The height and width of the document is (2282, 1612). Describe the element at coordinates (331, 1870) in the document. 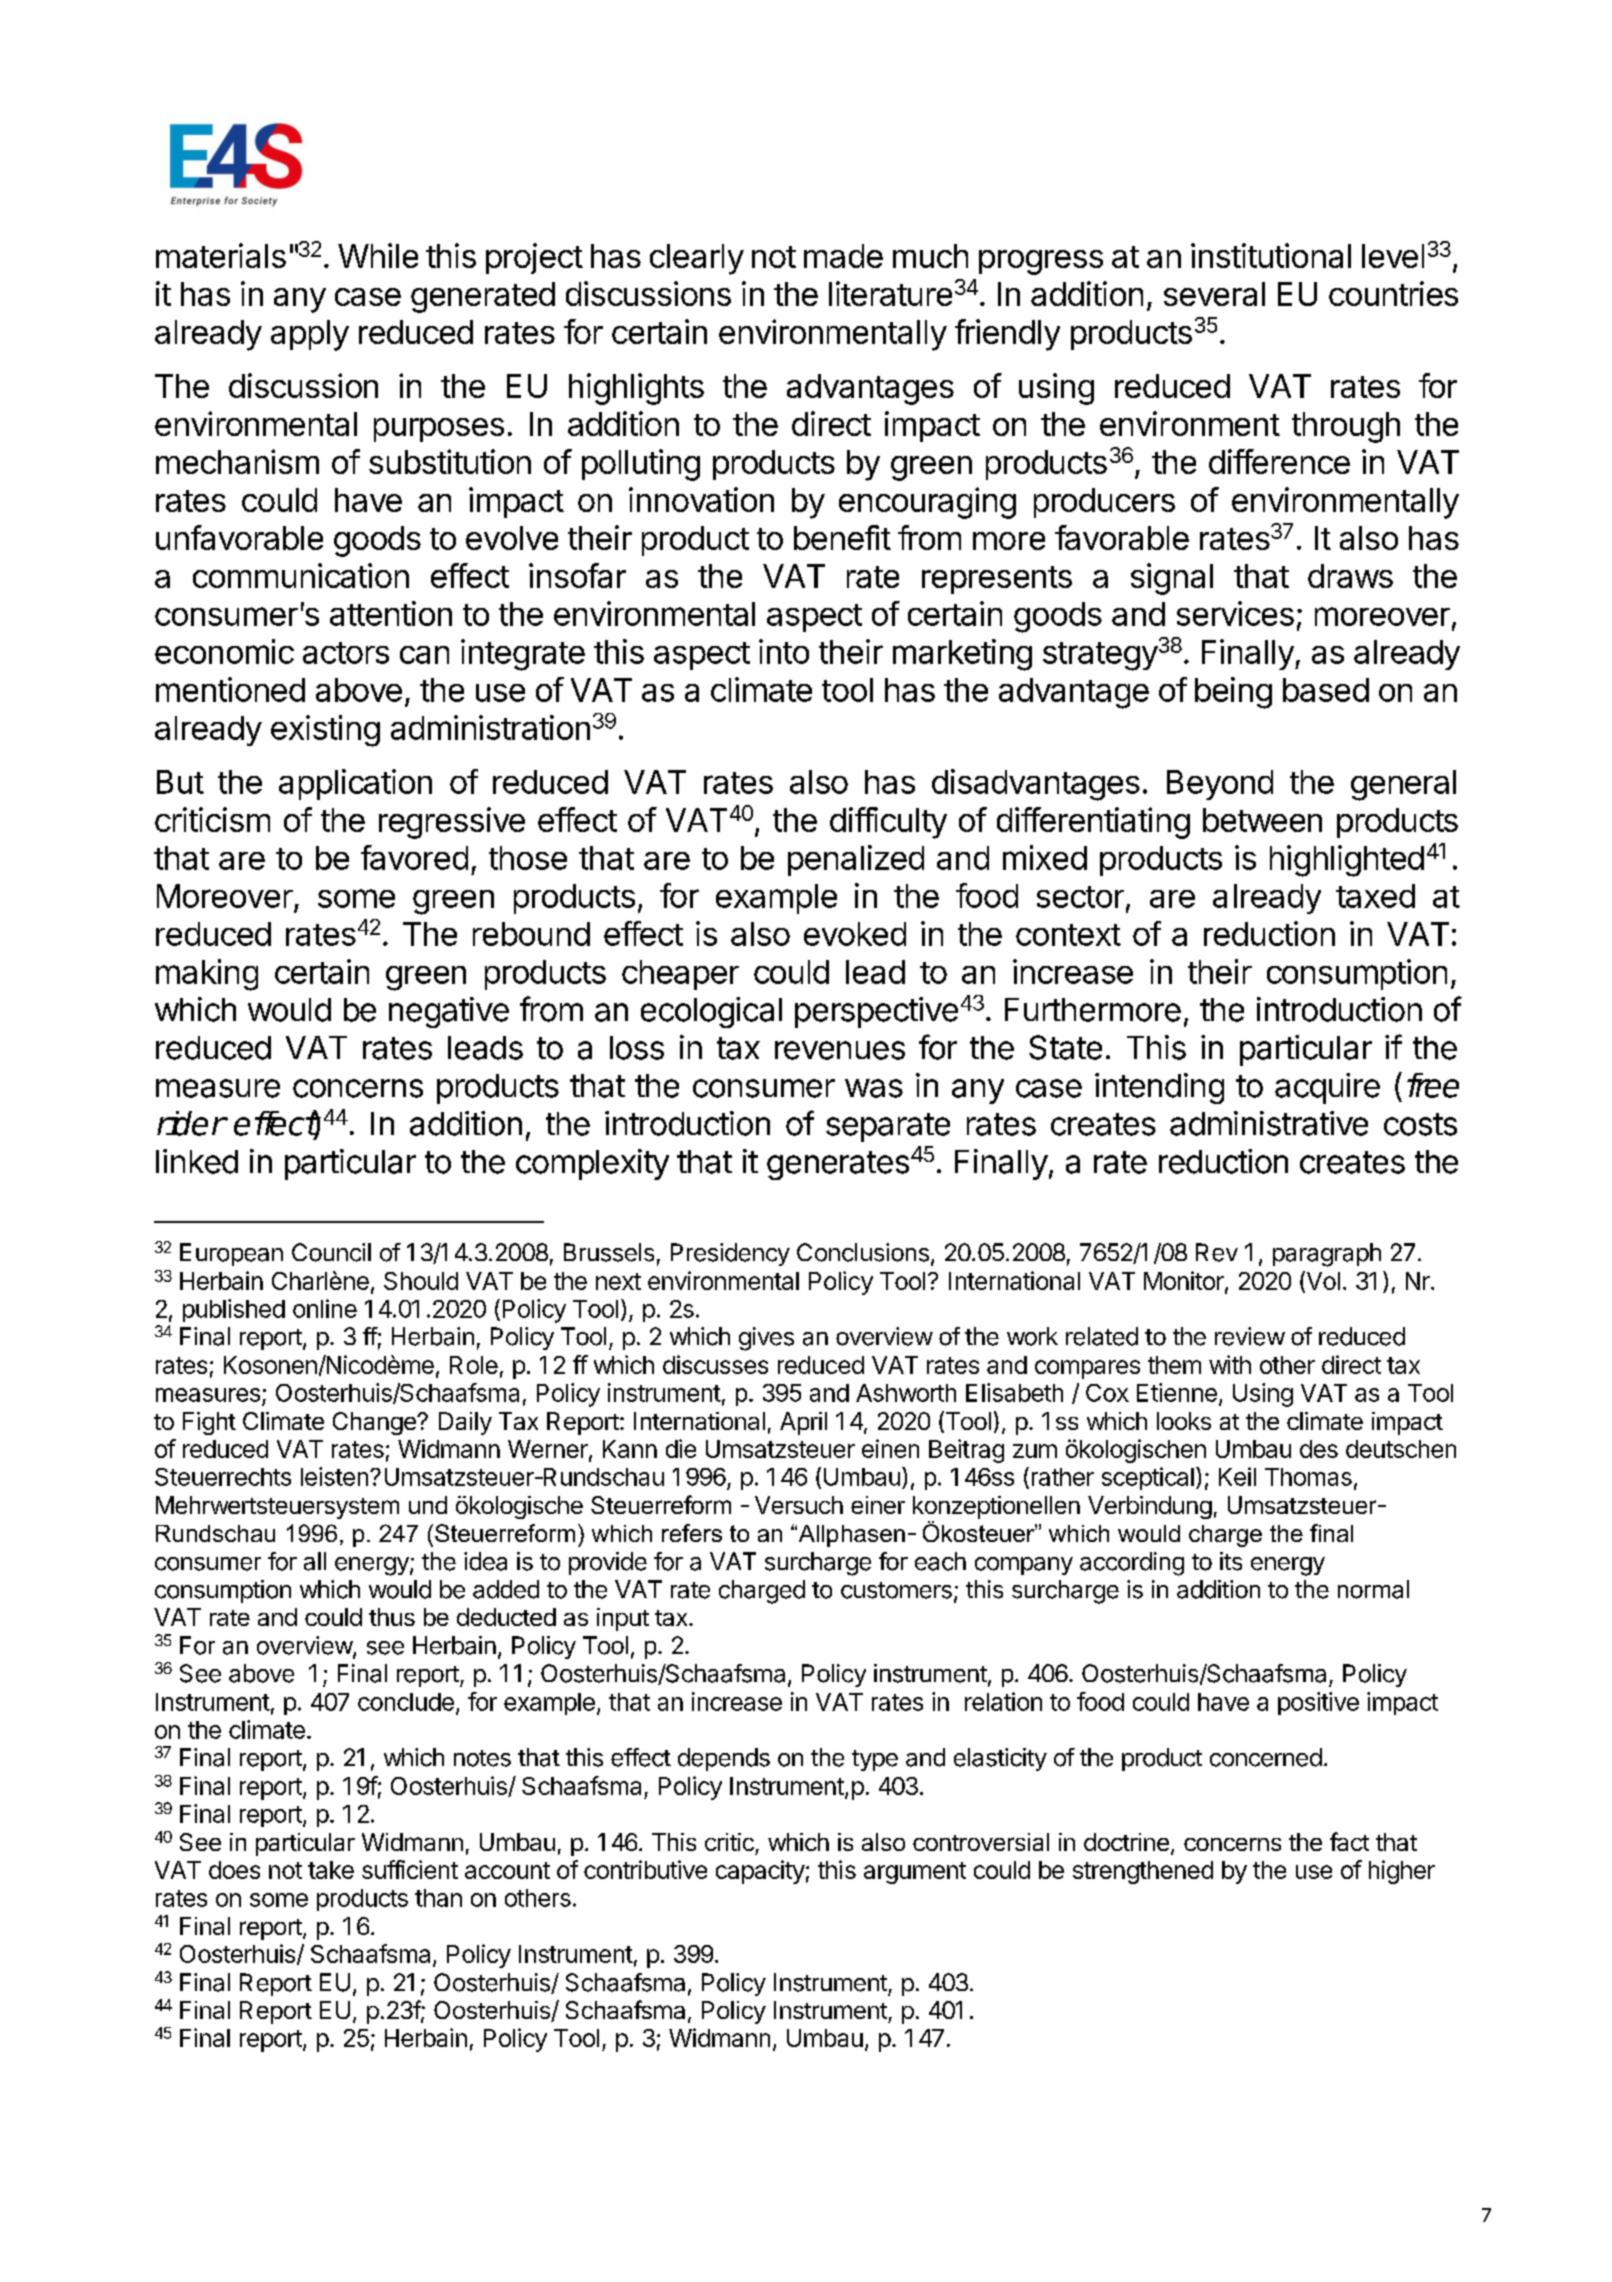

I see `take` at that location.
